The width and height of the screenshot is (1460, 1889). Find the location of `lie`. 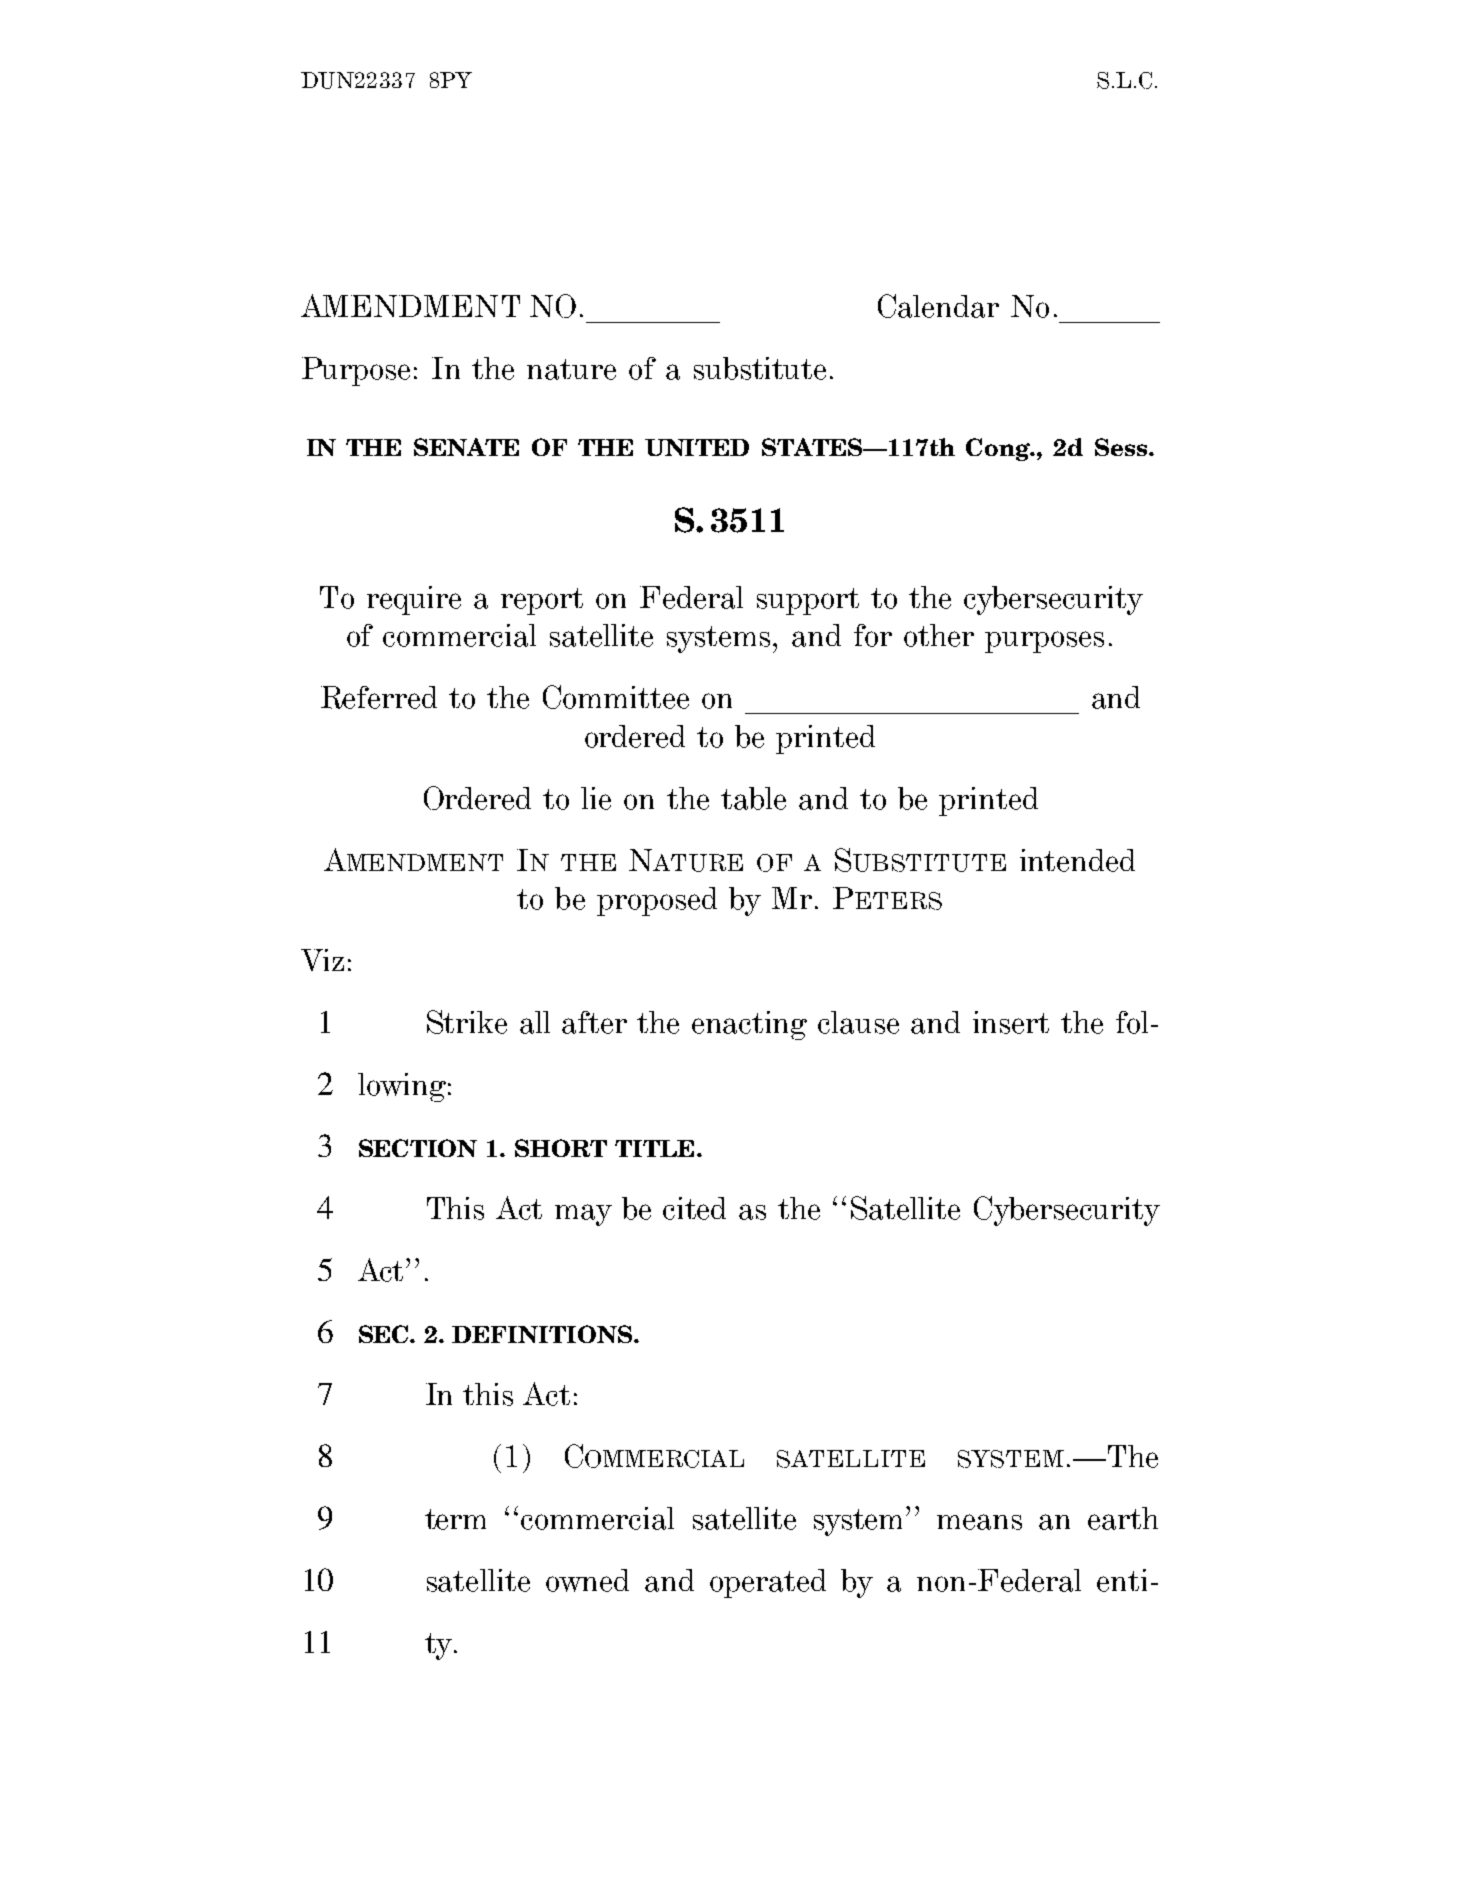

lie is located at coordinates (596, 798).
